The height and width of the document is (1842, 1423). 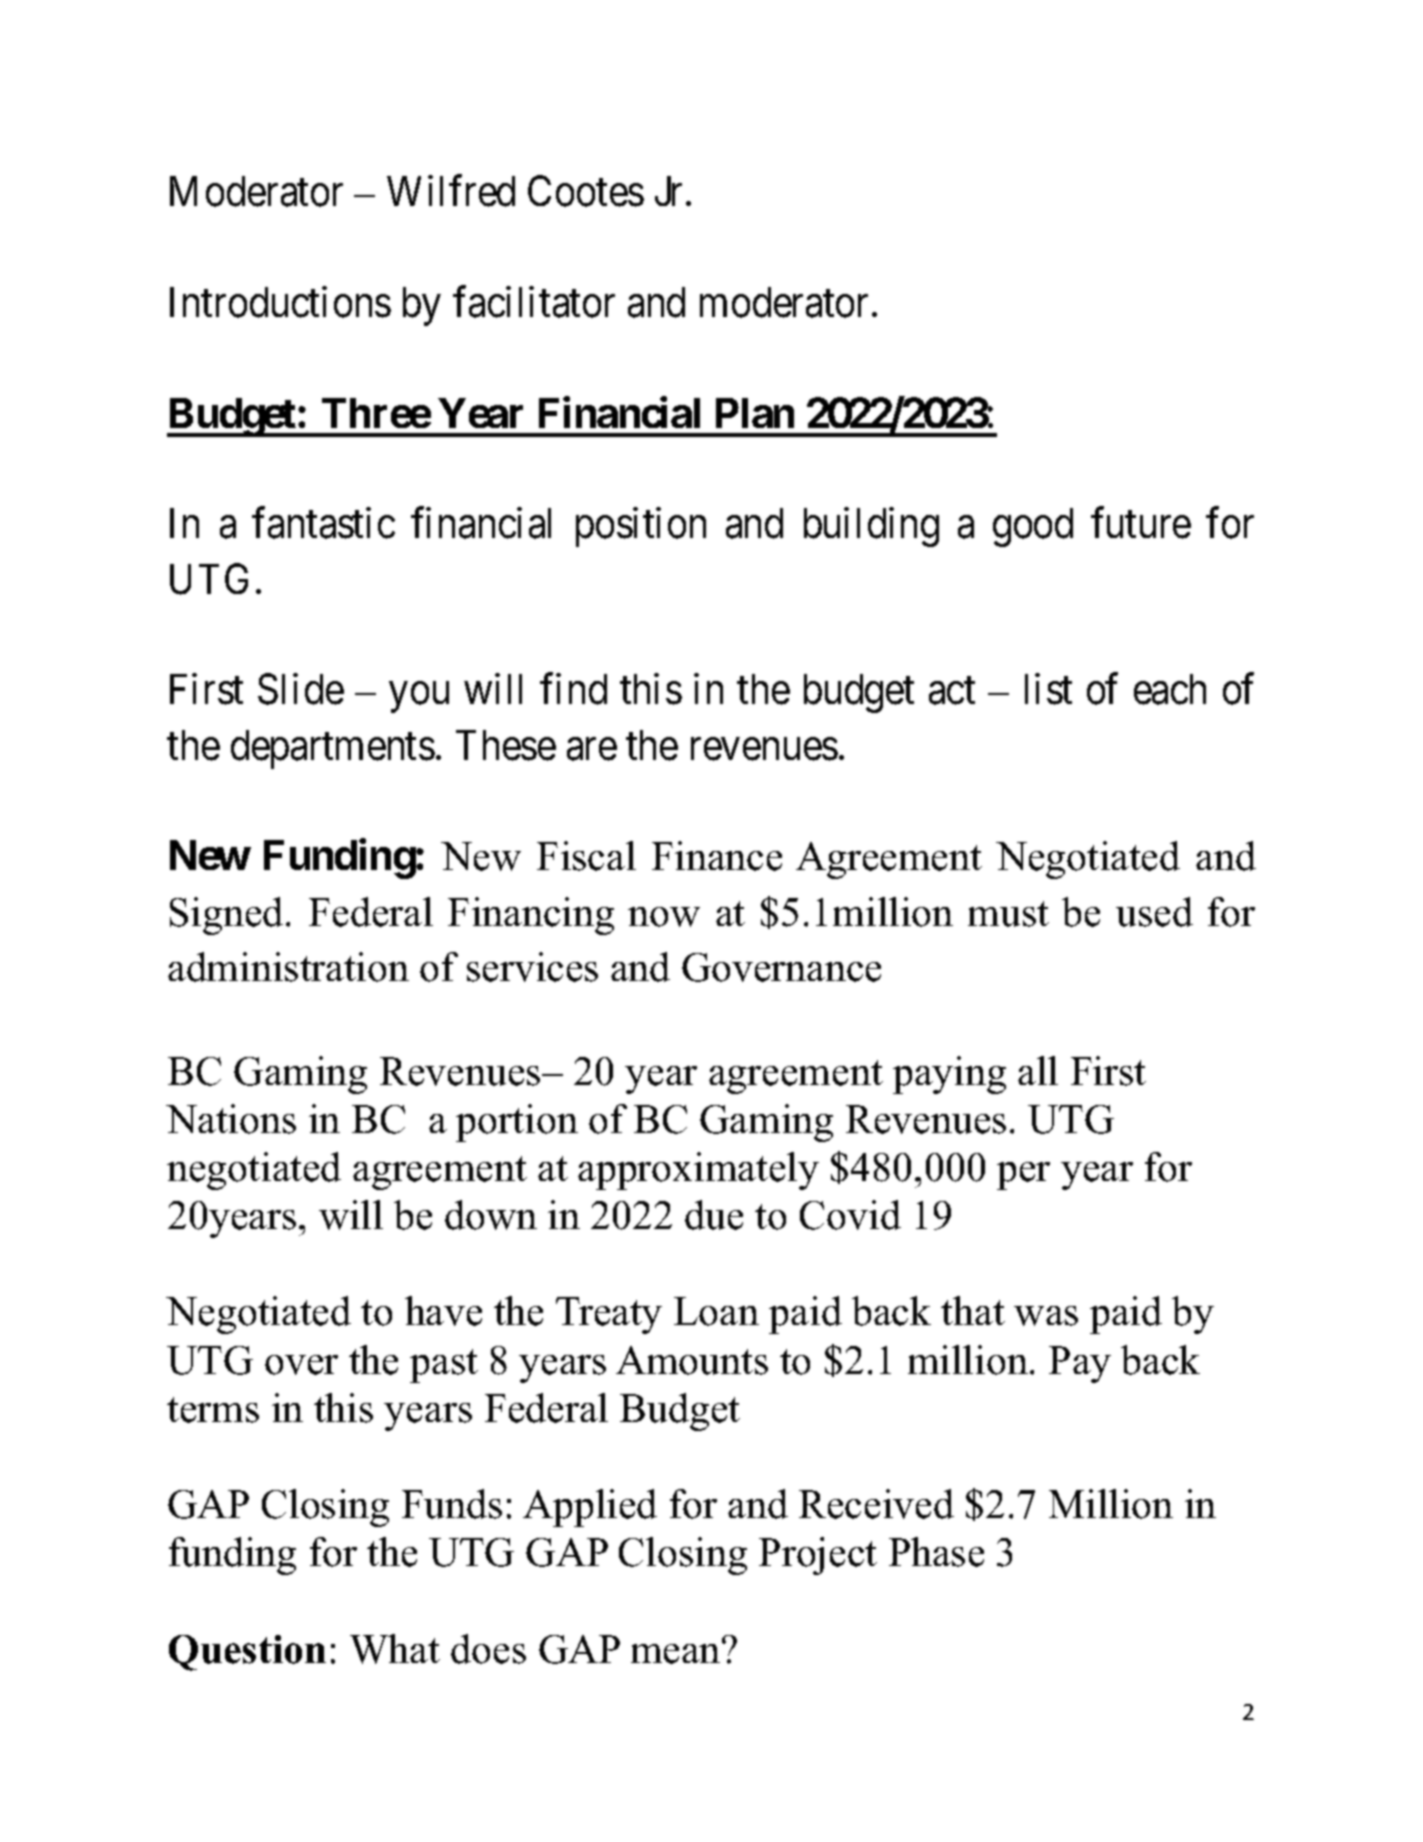 What do you see at coordinates (280, 302) in the document?
I see `Introductions` at bounding box center [280, 302].
